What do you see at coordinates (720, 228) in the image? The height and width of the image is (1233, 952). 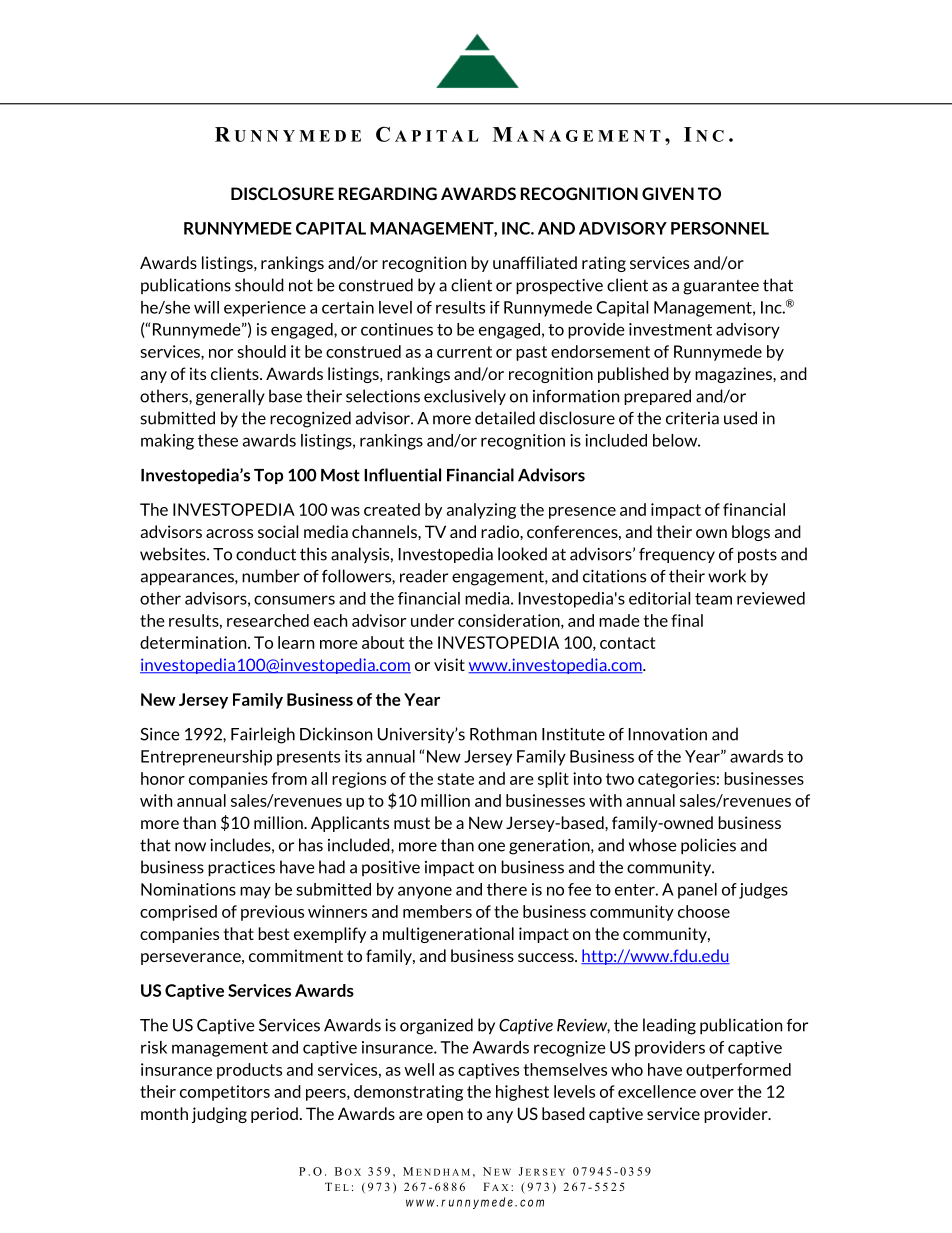 I see `PERSONNEL` at bounding box center [720, 228].
